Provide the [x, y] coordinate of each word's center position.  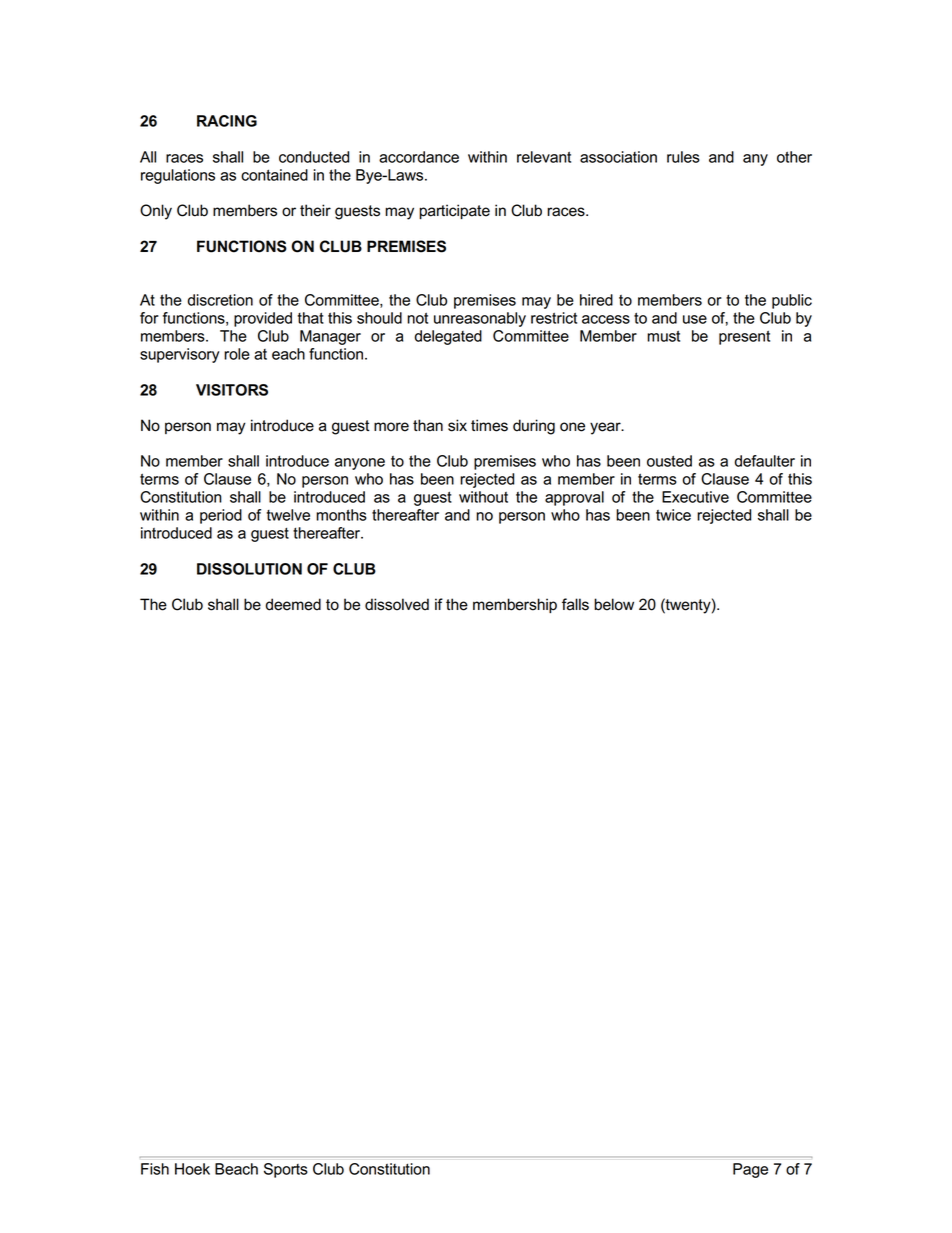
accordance [419, 157]
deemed [293, 604]
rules [683, 157]
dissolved [397, 604]
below [614, 604]
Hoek [192, 1169]
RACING [227, 121]
